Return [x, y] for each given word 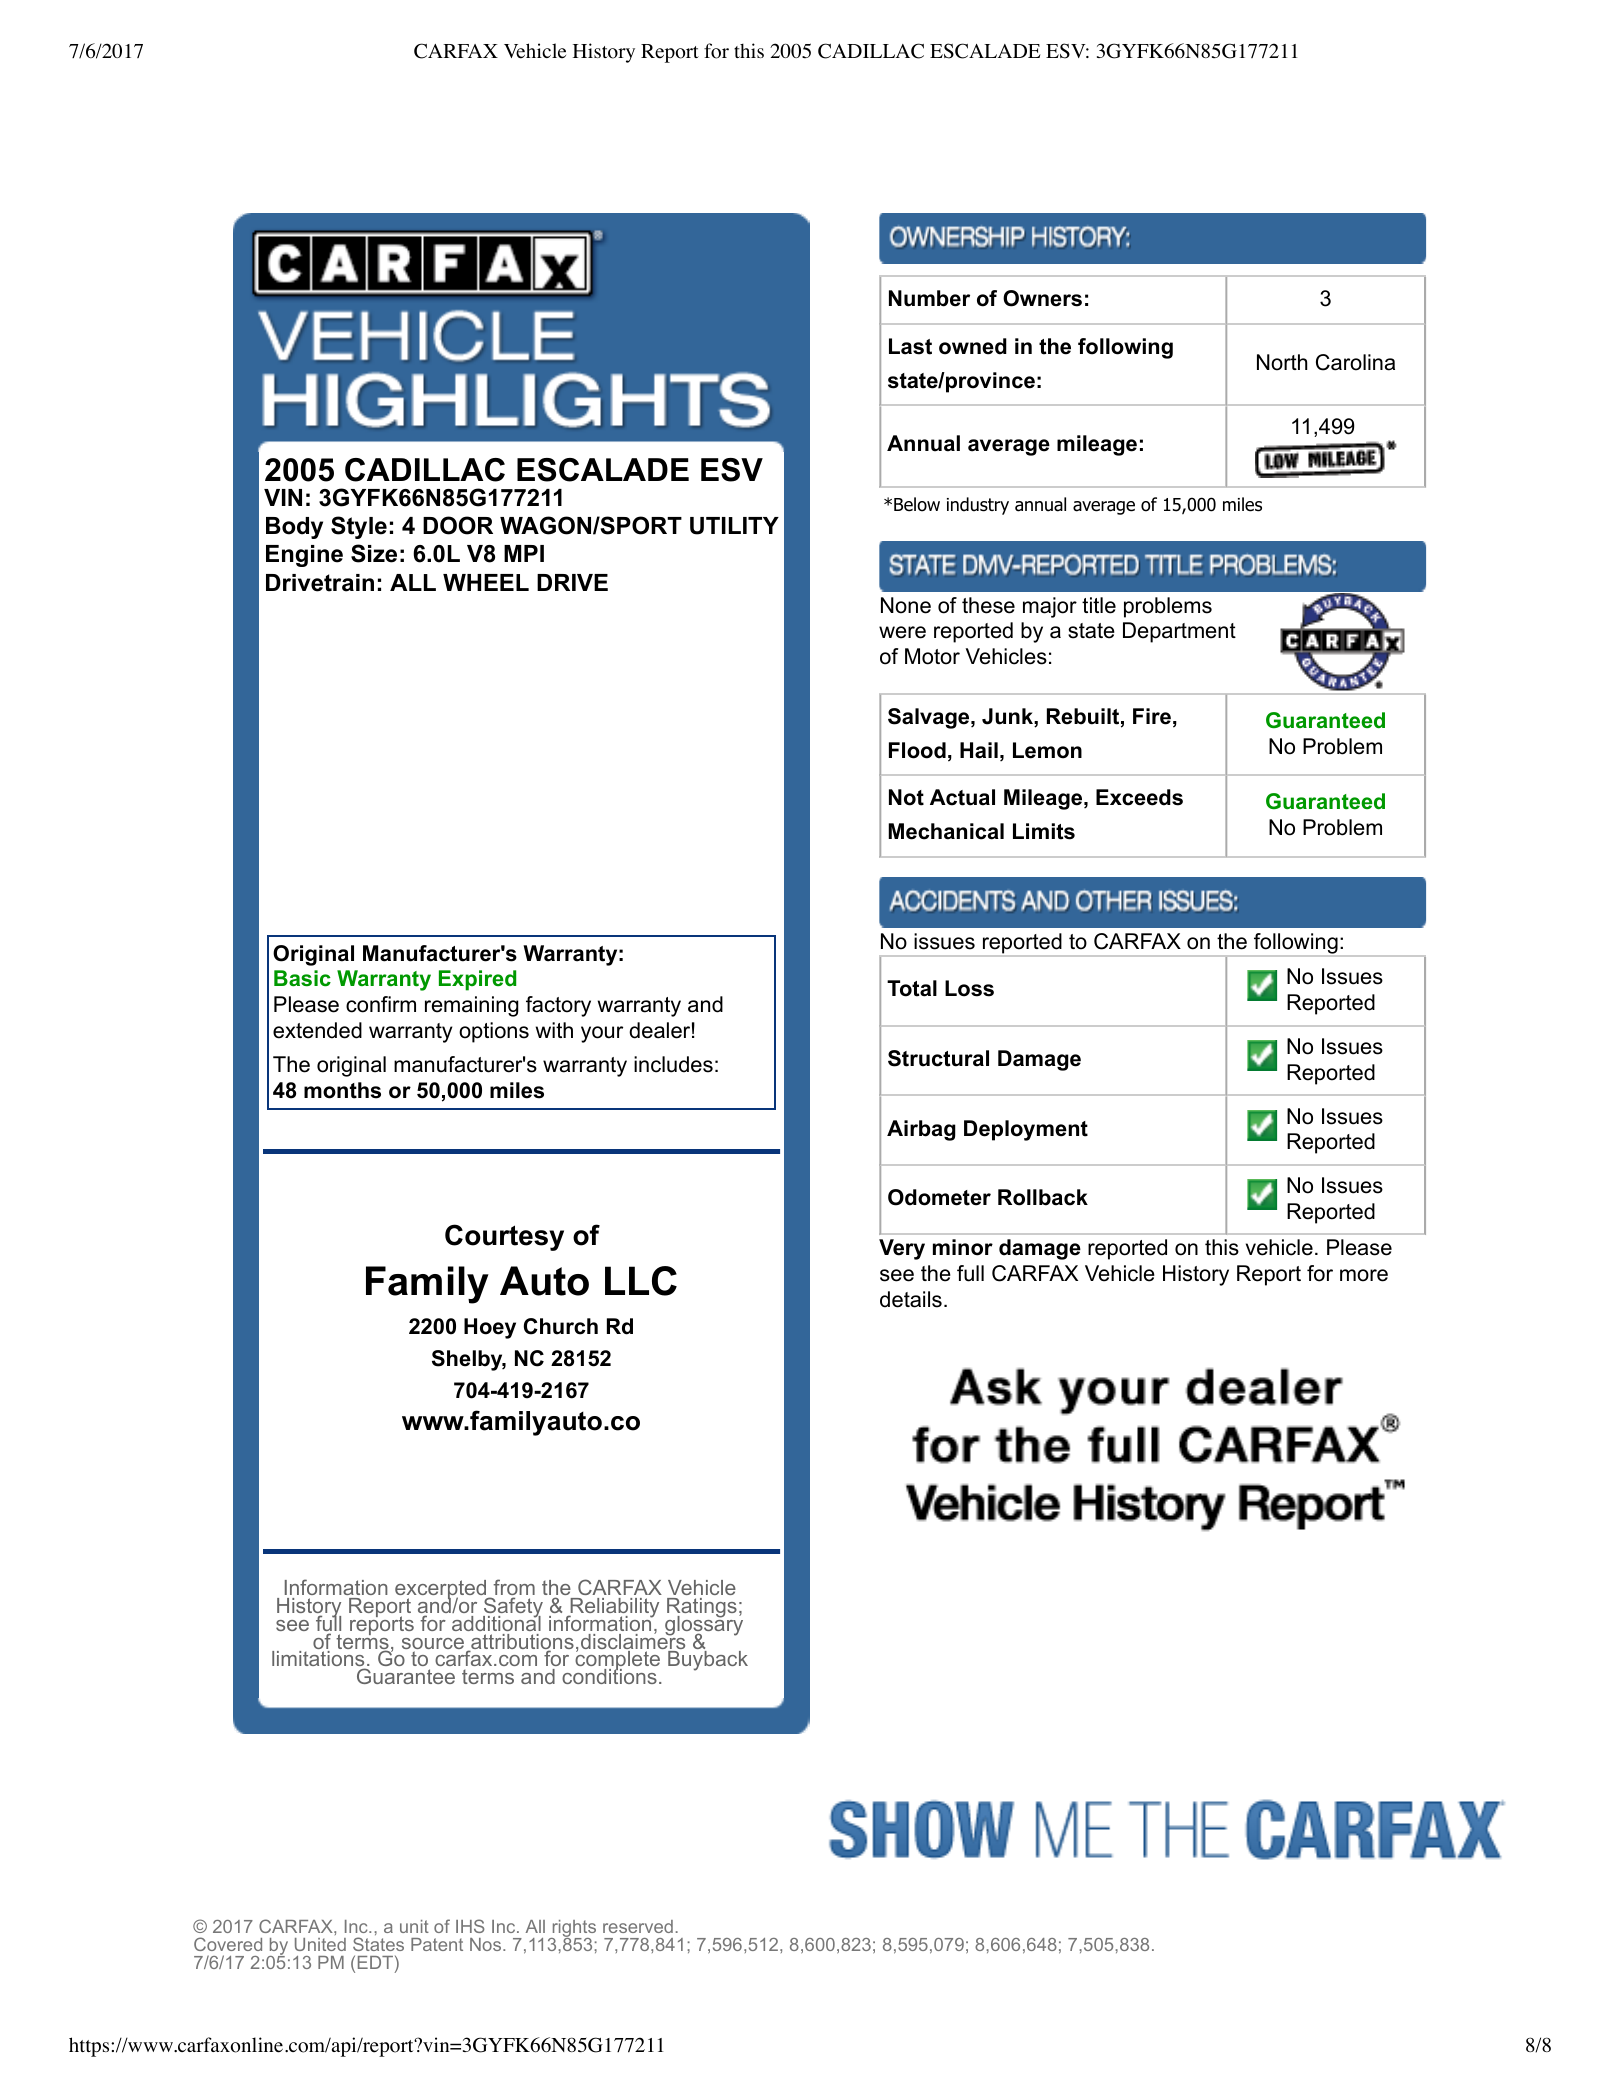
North [1282, 362]
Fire [1152, 716]
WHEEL [486, 582]
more [1364, 1275]
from [514, 1588]
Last [910, 346]
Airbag [921, 1130]
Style [359, 527]
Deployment [1026, 1130]
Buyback [708, 1661]
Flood [917, 750]
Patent [437, 1944]
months [342, 1090]
